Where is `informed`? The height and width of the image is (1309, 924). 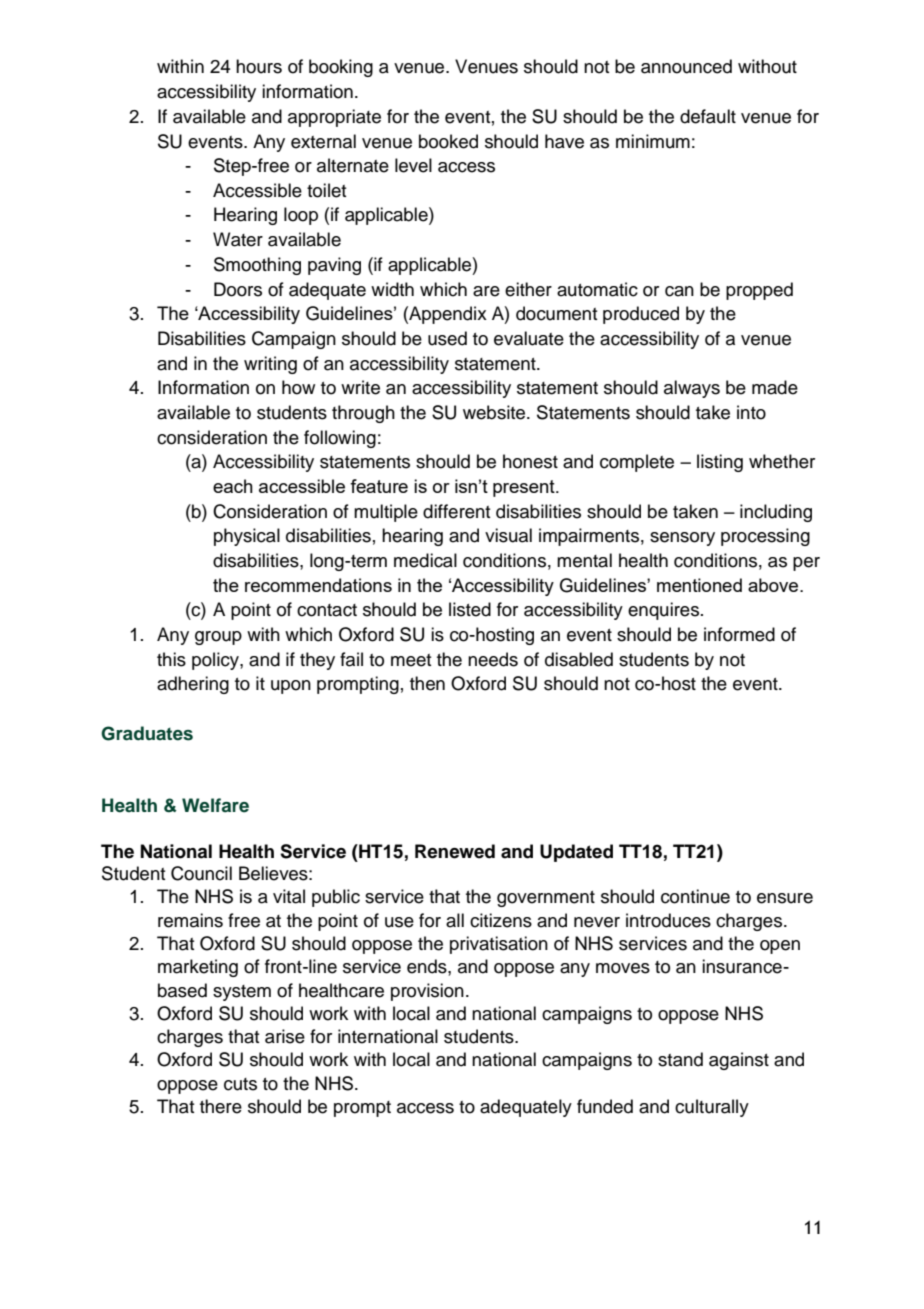
informed is located at coordinates (739, 634).
